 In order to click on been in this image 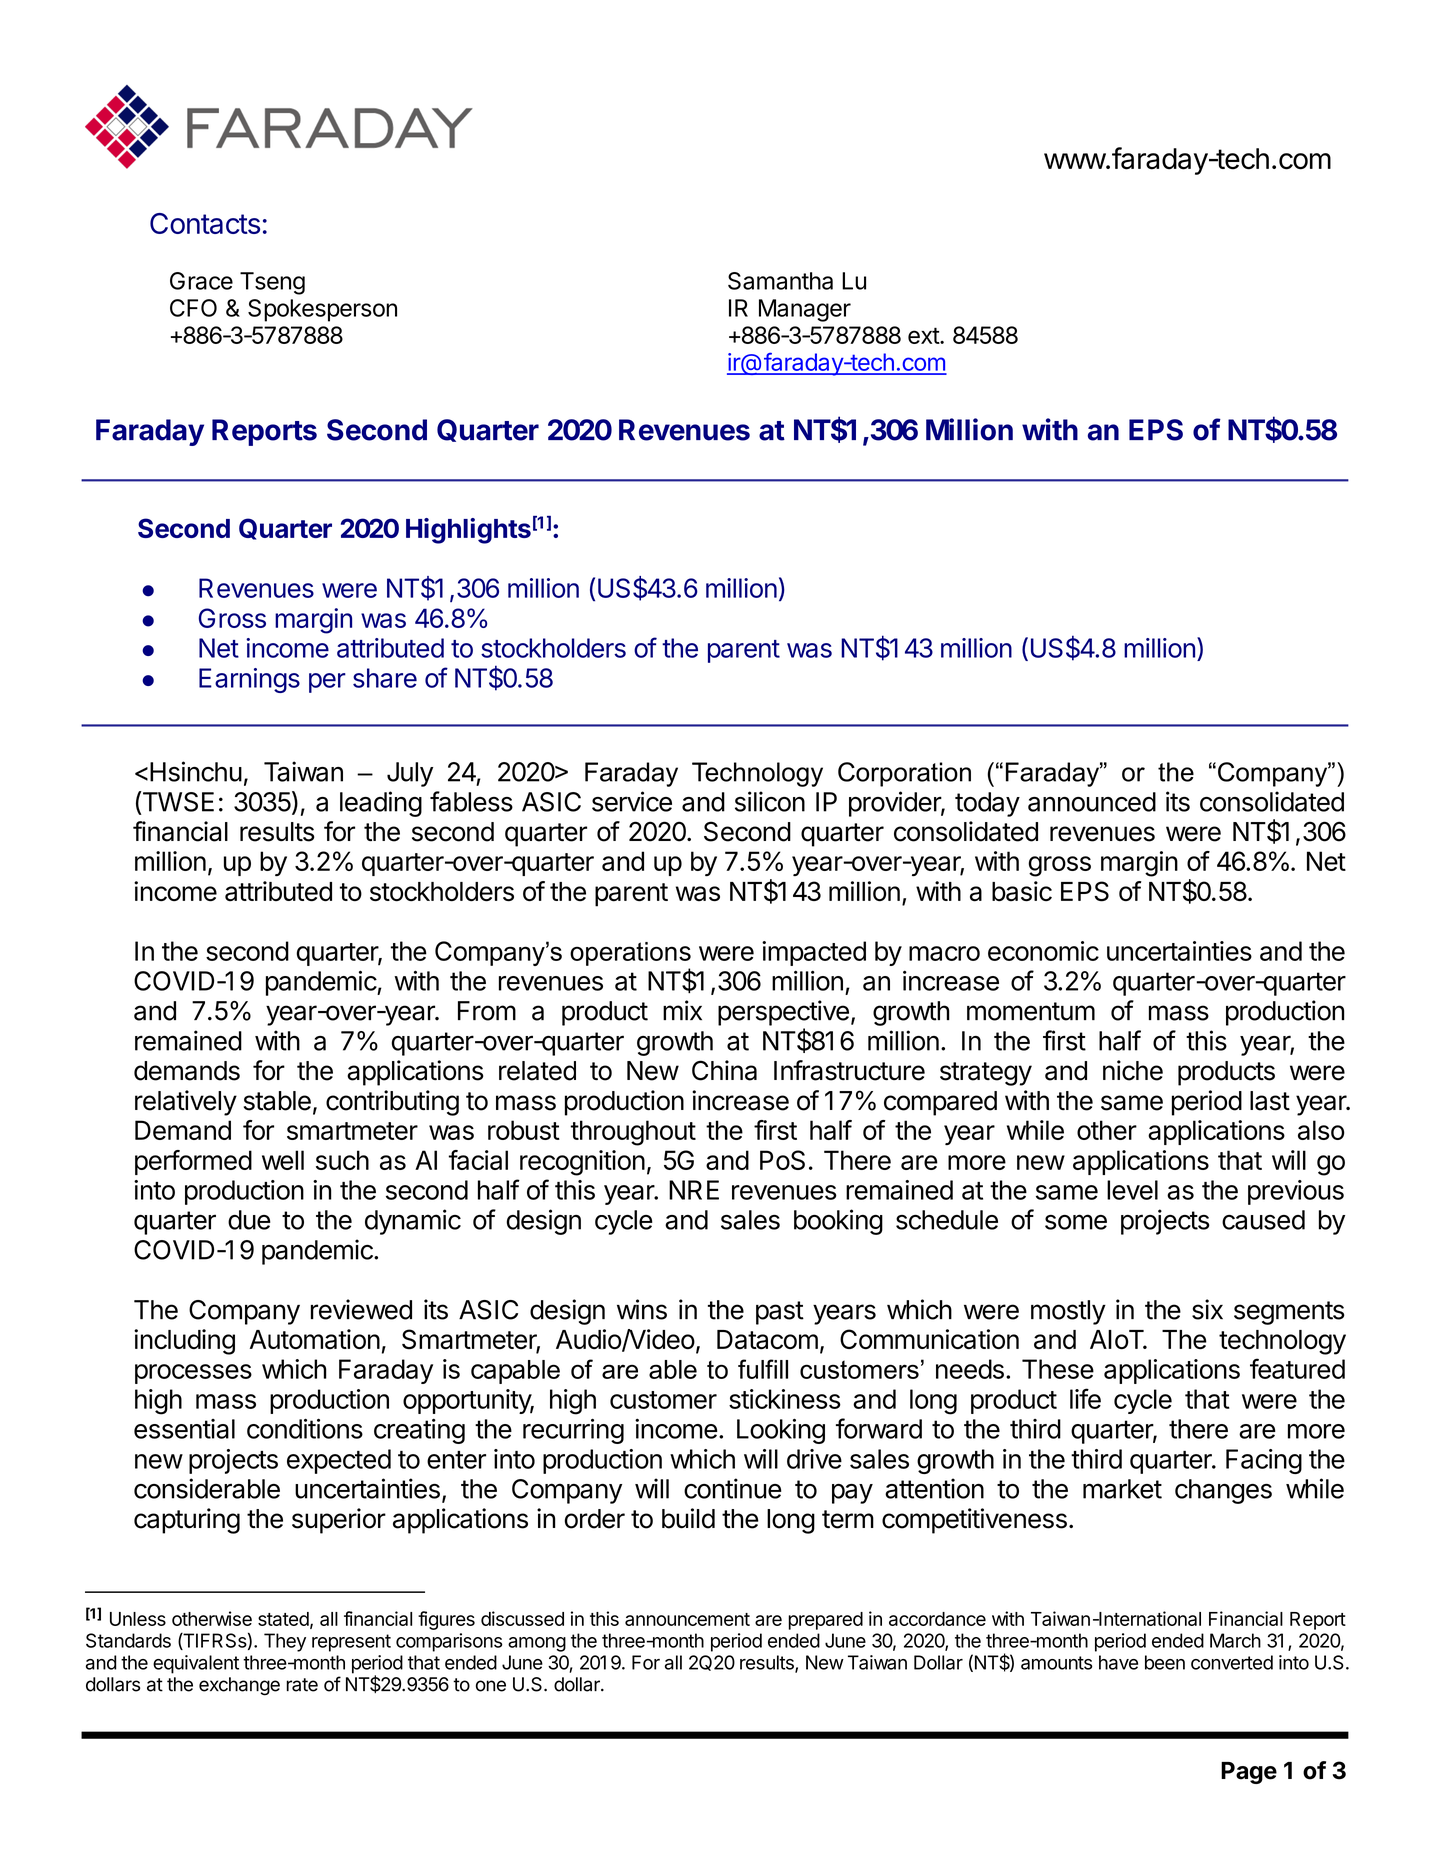, I will do `click(1165, 1662)`.
